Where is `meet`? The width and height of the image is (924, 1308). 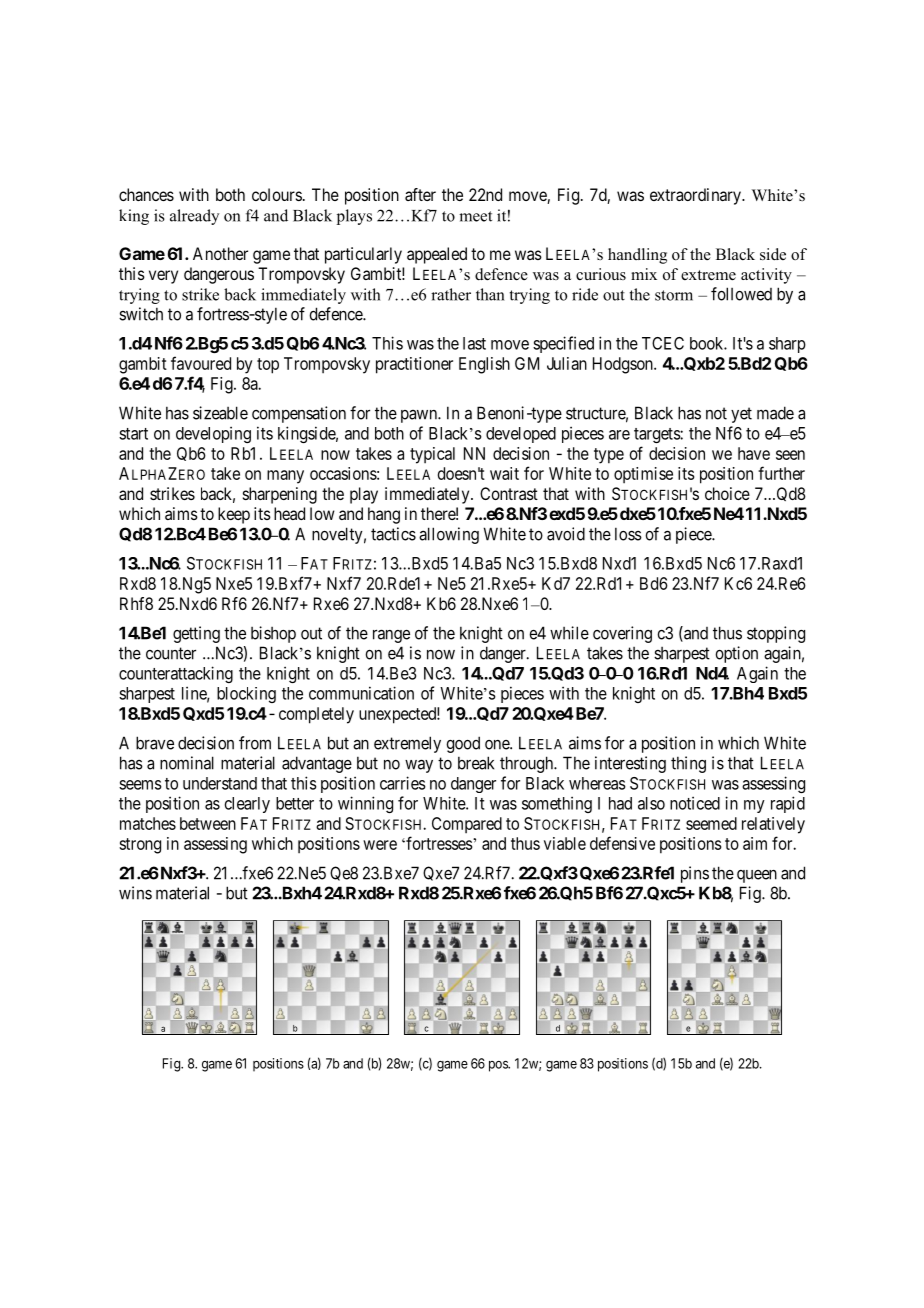
meet is located at coordinates (475, 216).
